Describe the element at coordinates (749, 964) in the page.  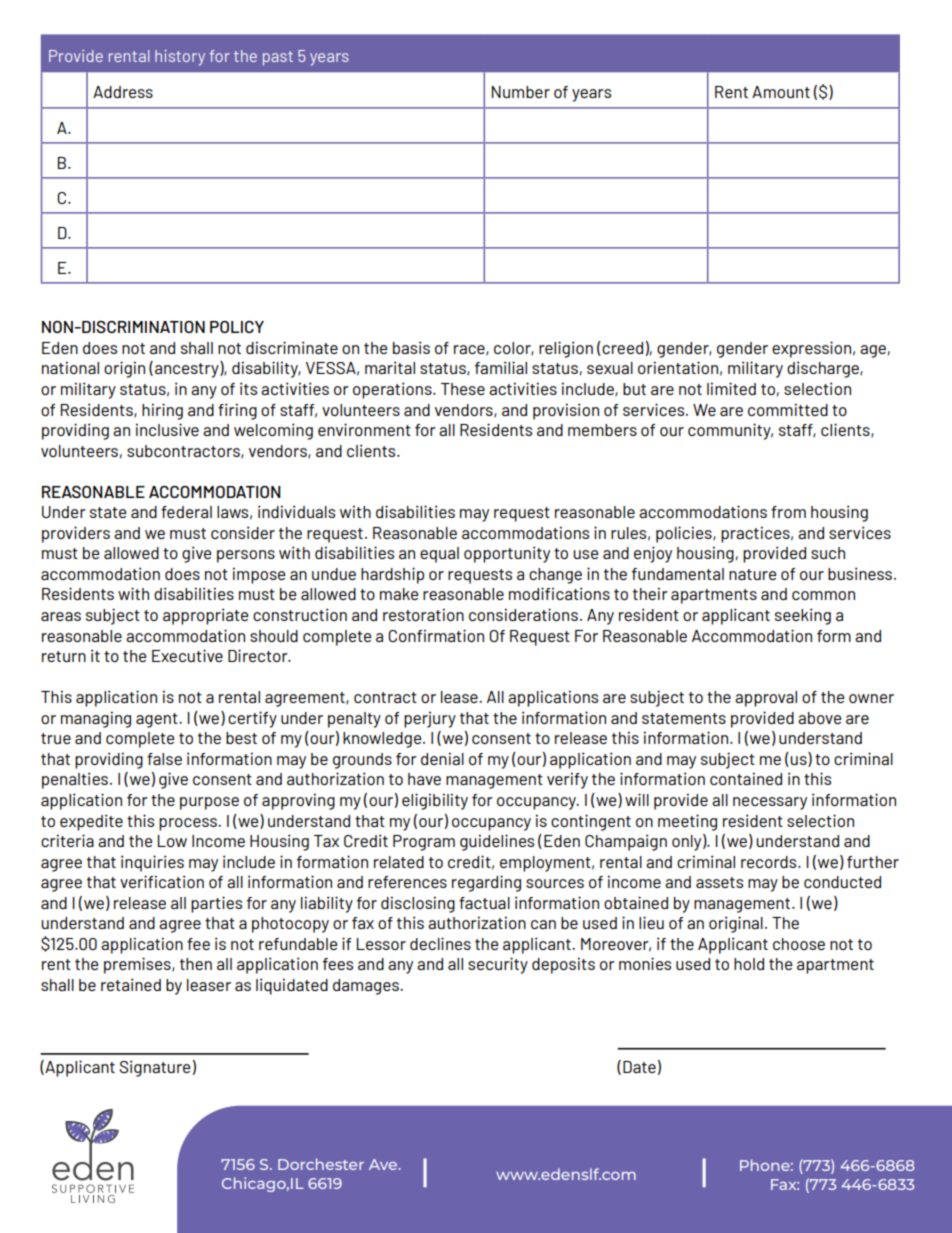
I see `hold` at that location.
